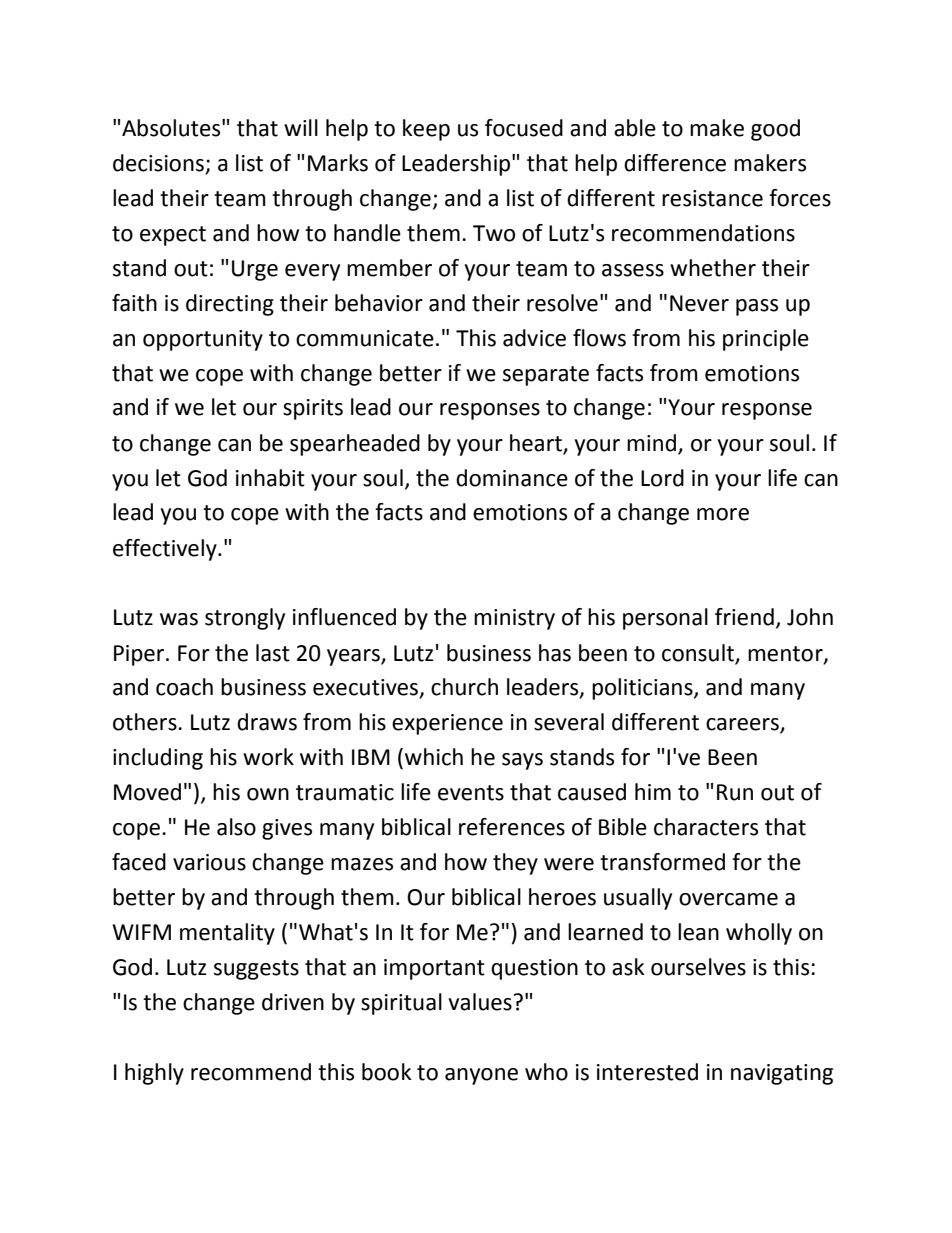 The image size is (952, 1233). What do you see at coordinates (481, 1076) in the document?
I see `anyone` at bounding box center [481, 1076].
